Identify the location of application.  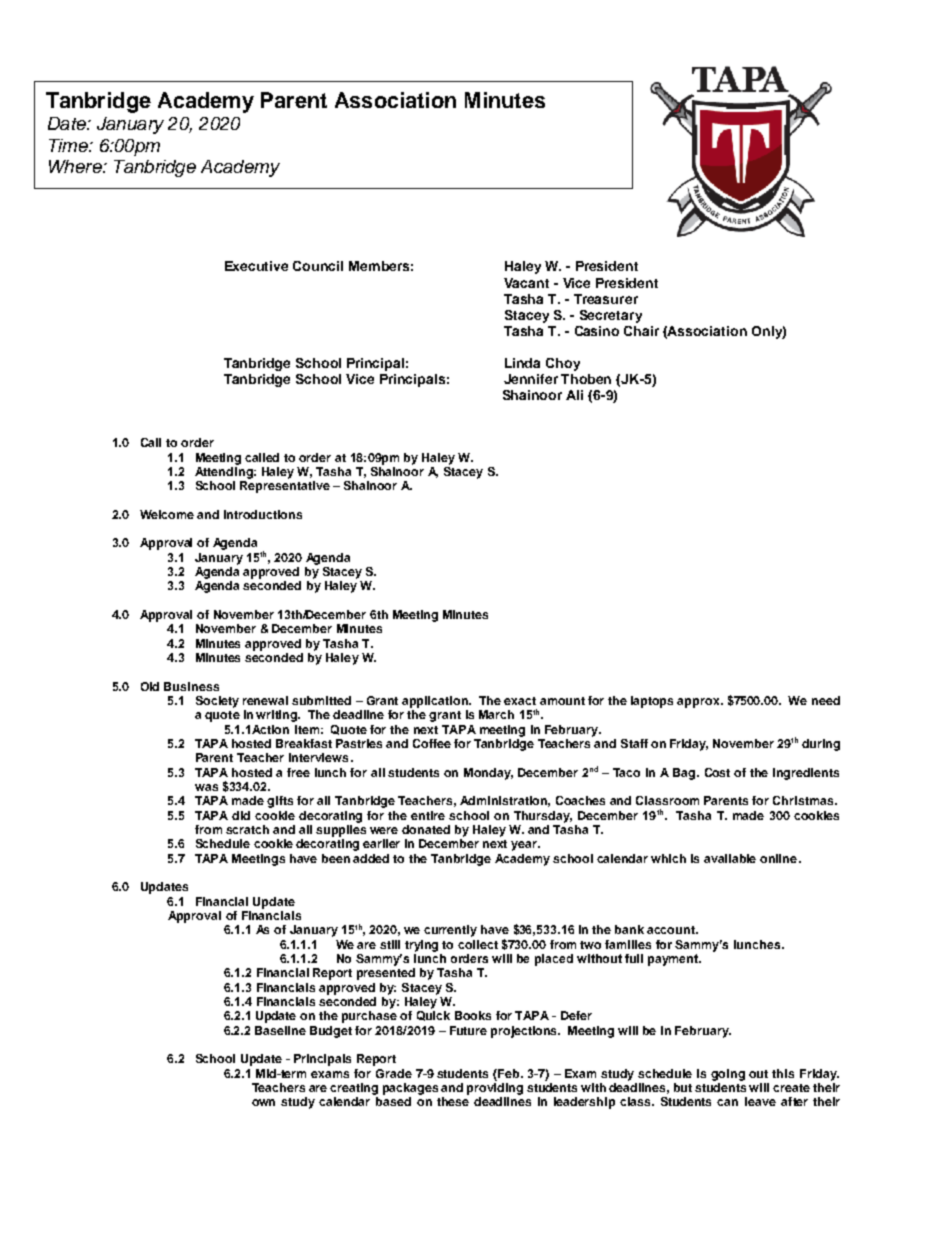
(436, 702).
